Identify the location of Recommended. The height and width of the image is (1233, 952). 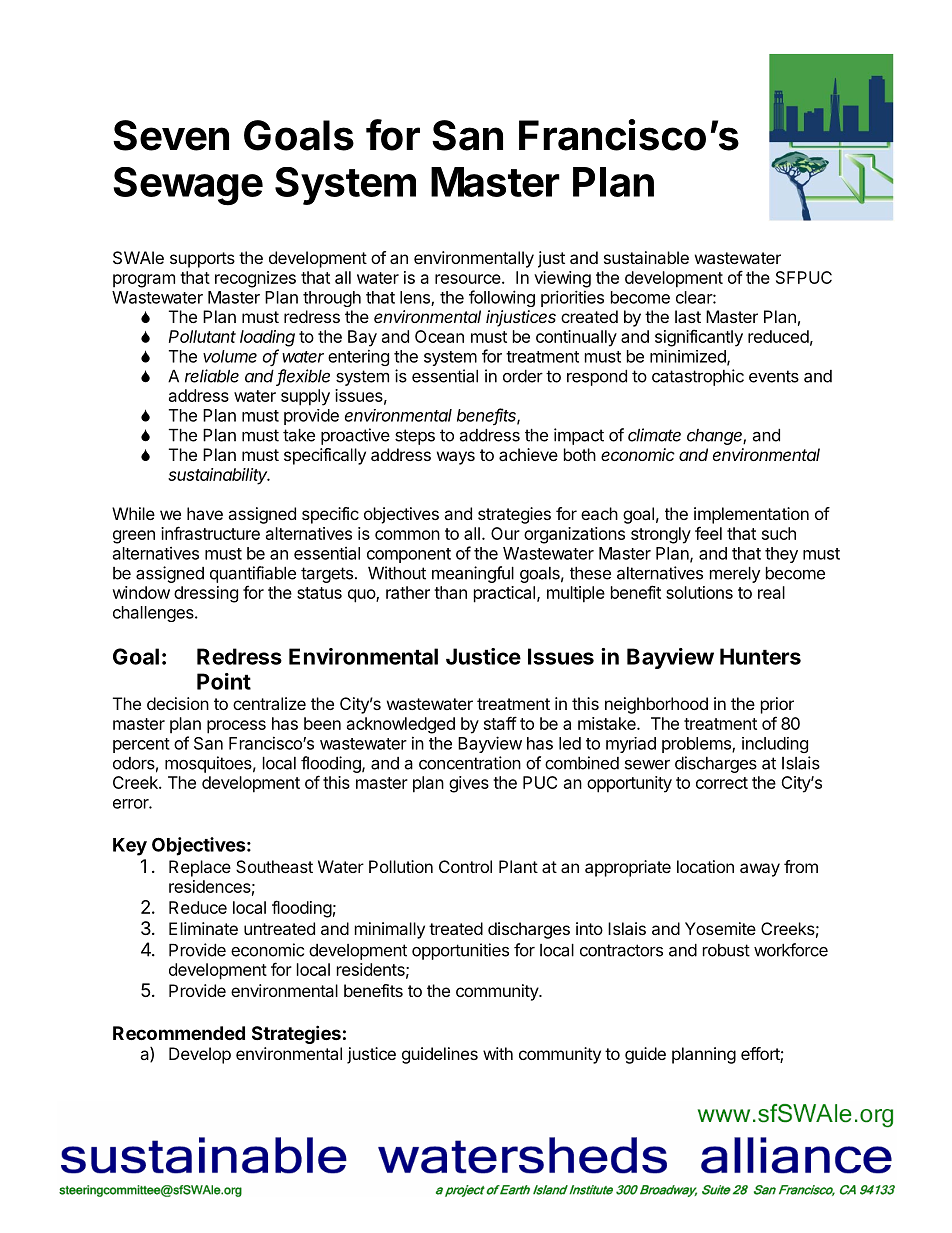
(179, 1033).
